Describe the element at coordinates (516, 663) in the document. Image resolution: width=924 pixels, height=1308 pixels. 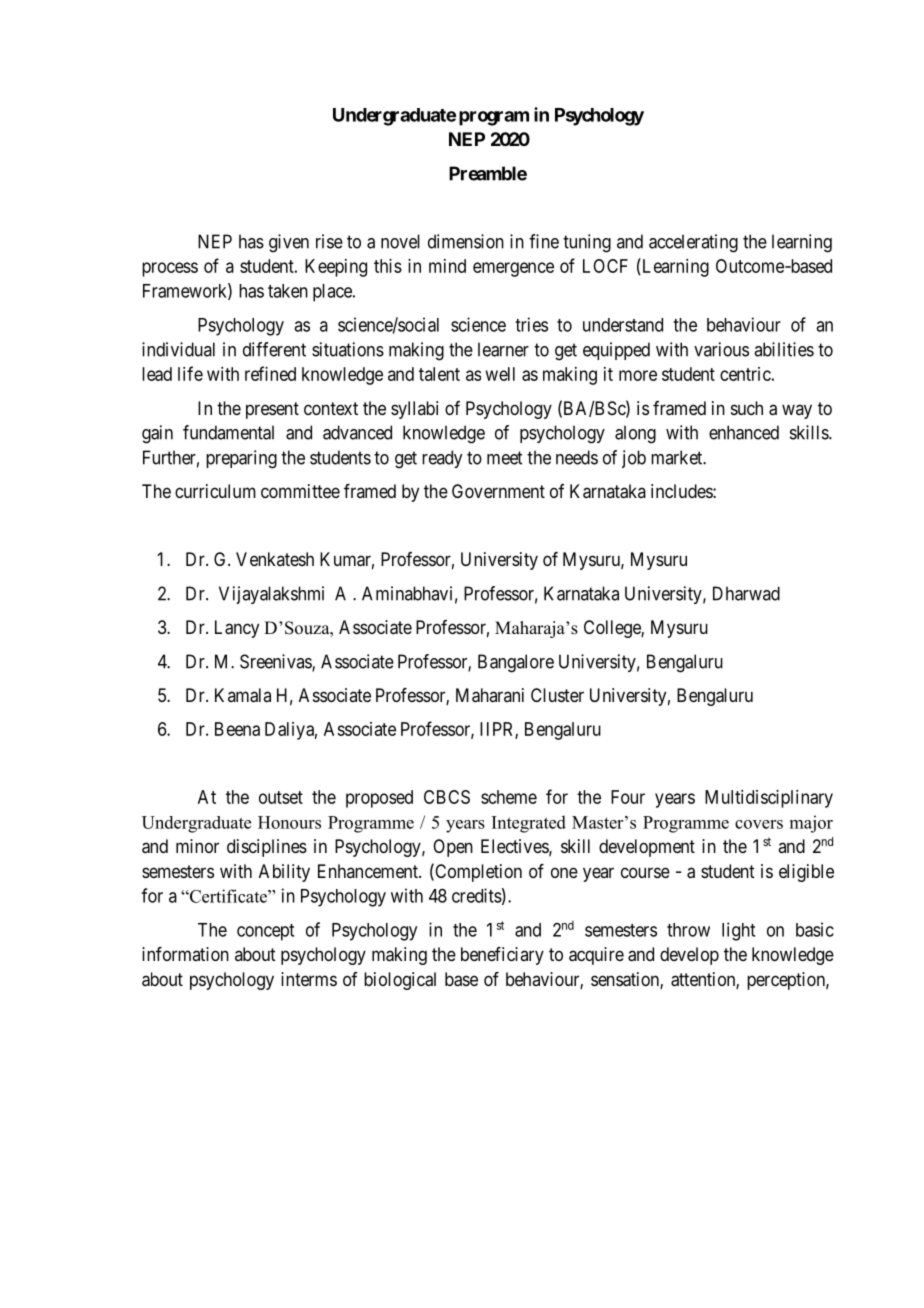
I see `Bangalore` at that location.
